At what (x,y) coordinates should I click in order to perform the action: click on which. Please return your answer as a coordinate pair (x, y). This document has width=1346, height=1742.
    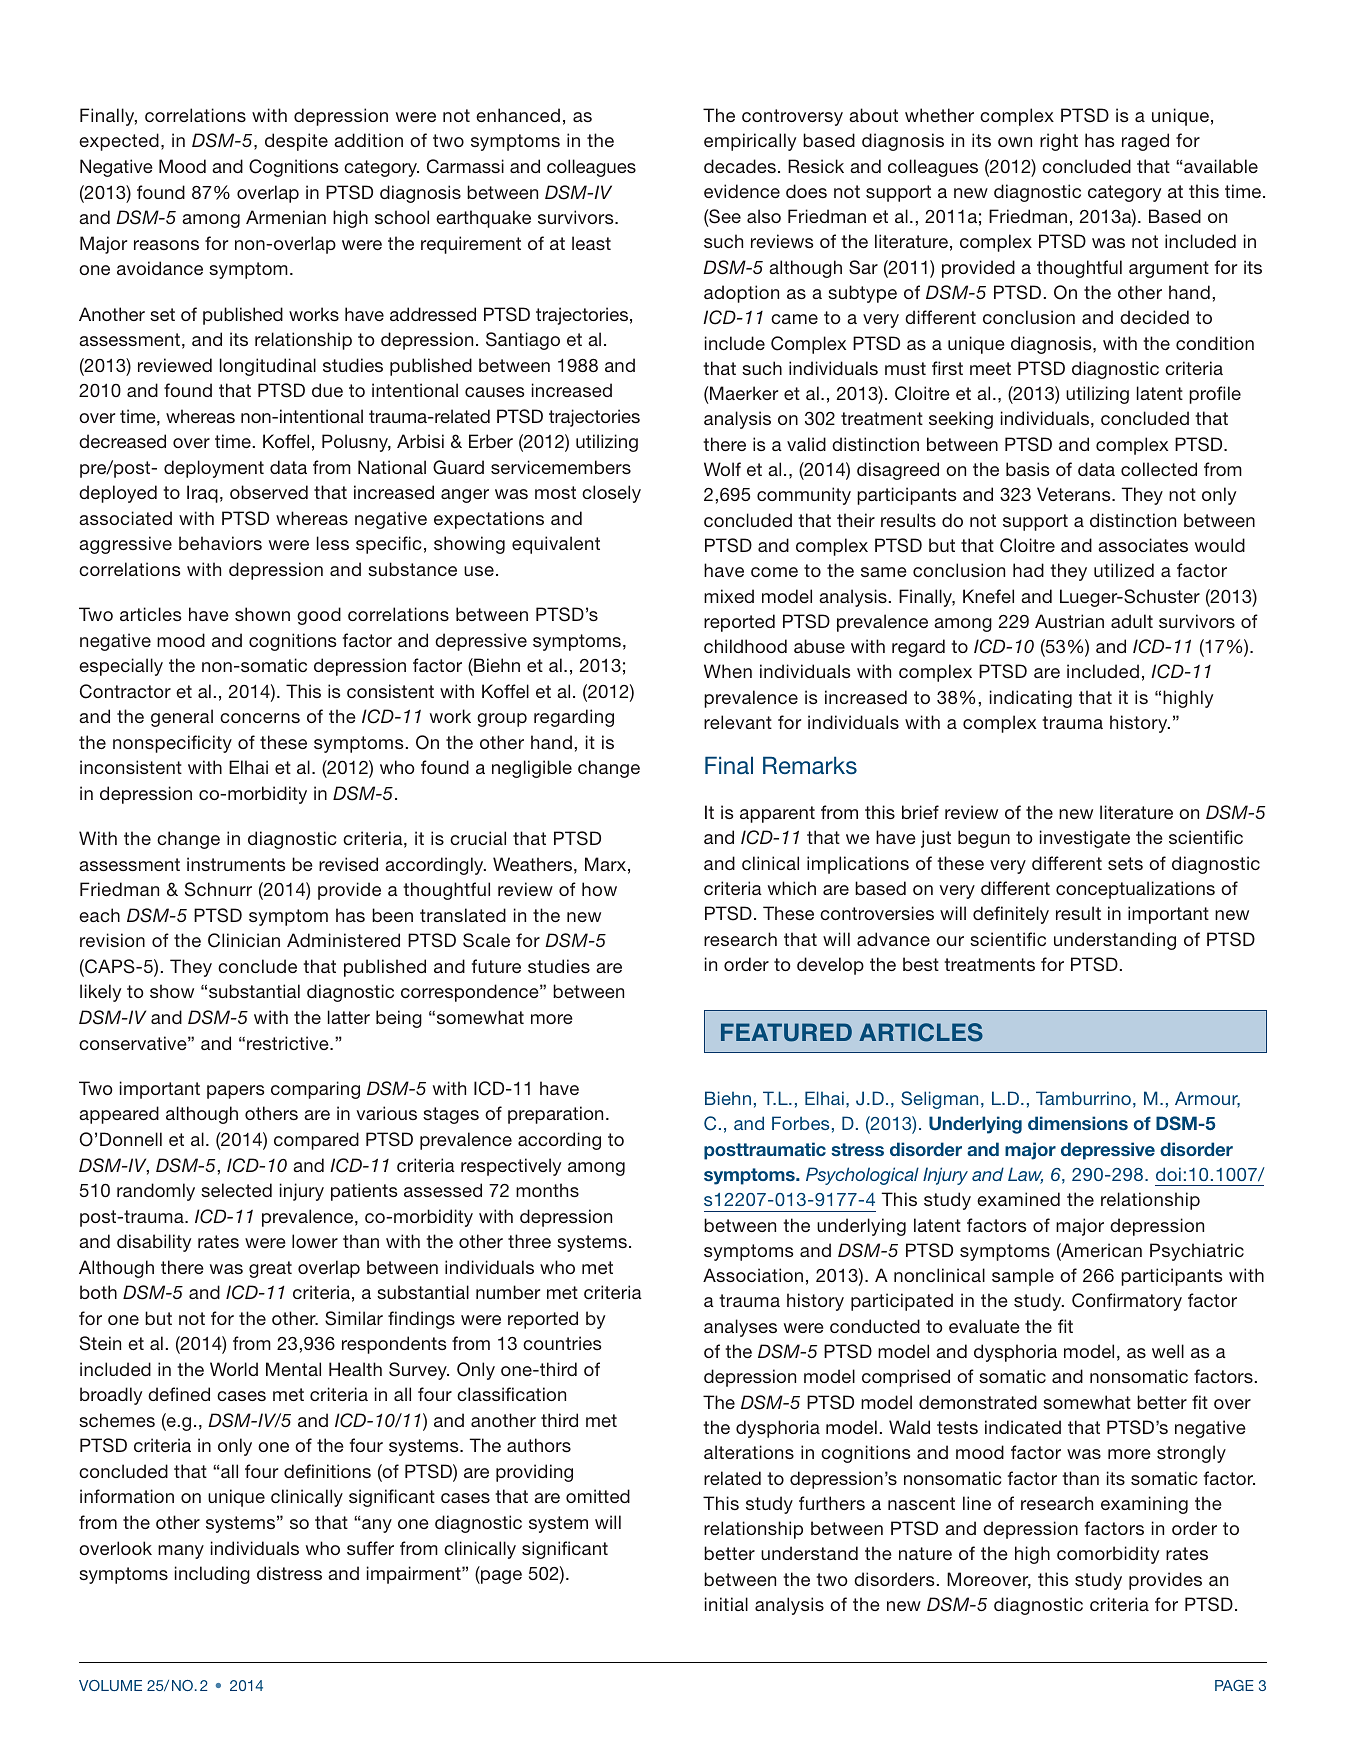
    Looking at the image, I should click on (792, 888).
